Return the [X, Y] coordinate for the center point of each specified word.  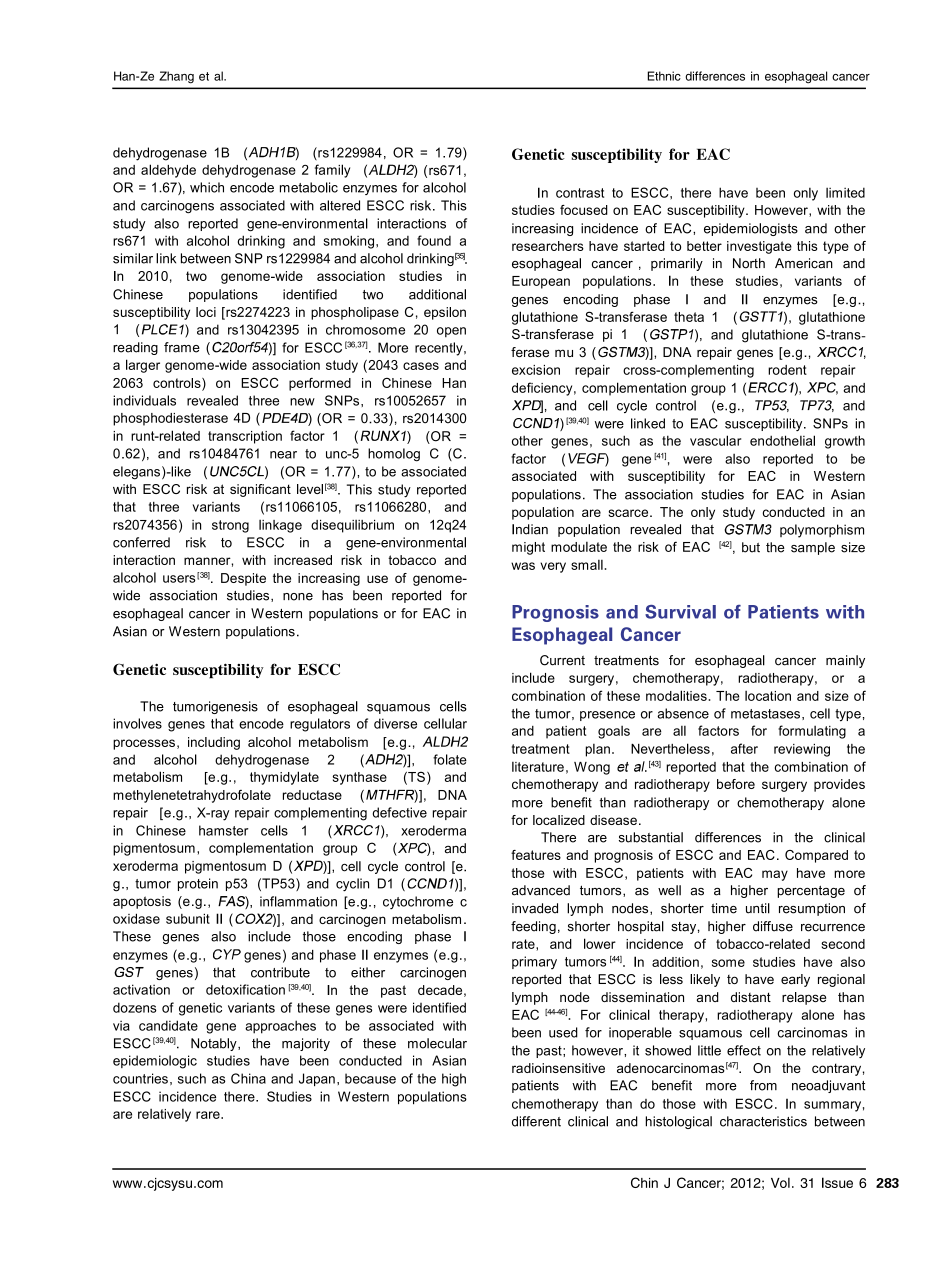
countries [140, 1078]
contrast [580, 193]
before [736, 784]
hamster [224, 830]
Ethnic [664, 76]
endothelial [782, 440]
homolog [394, 455]
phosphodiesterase [170, 419]
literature [538, 767]
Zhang [176, 77]
